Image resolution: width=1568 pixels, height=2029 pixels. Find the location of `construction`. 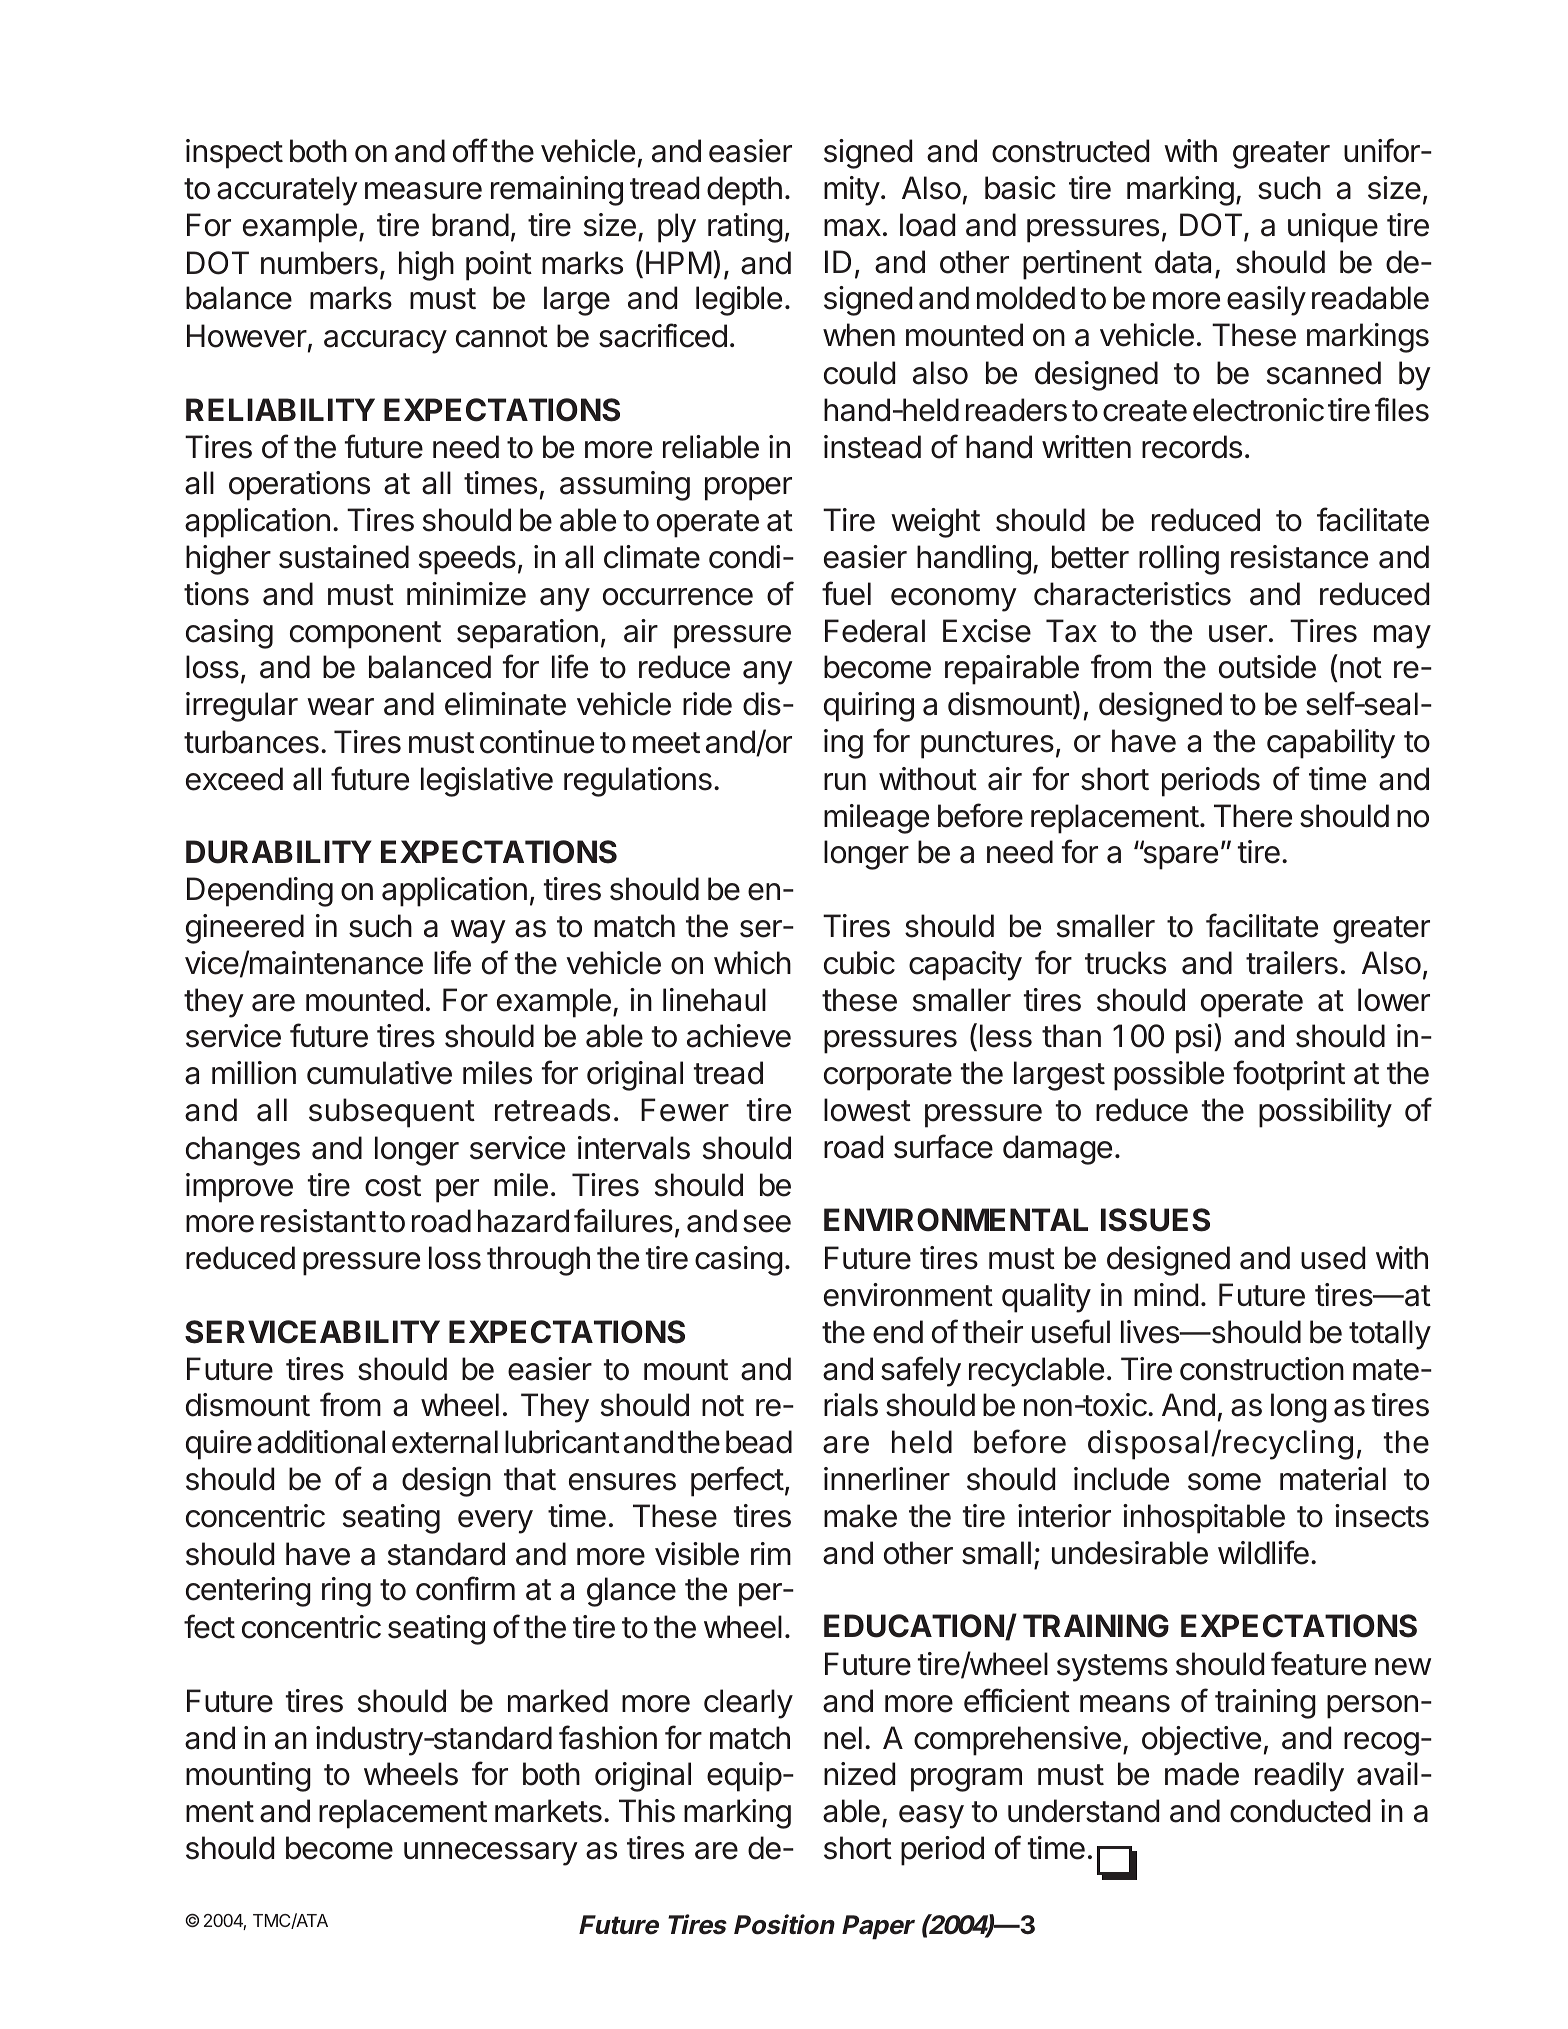

construction is located at coordinates (1262, 1369).
